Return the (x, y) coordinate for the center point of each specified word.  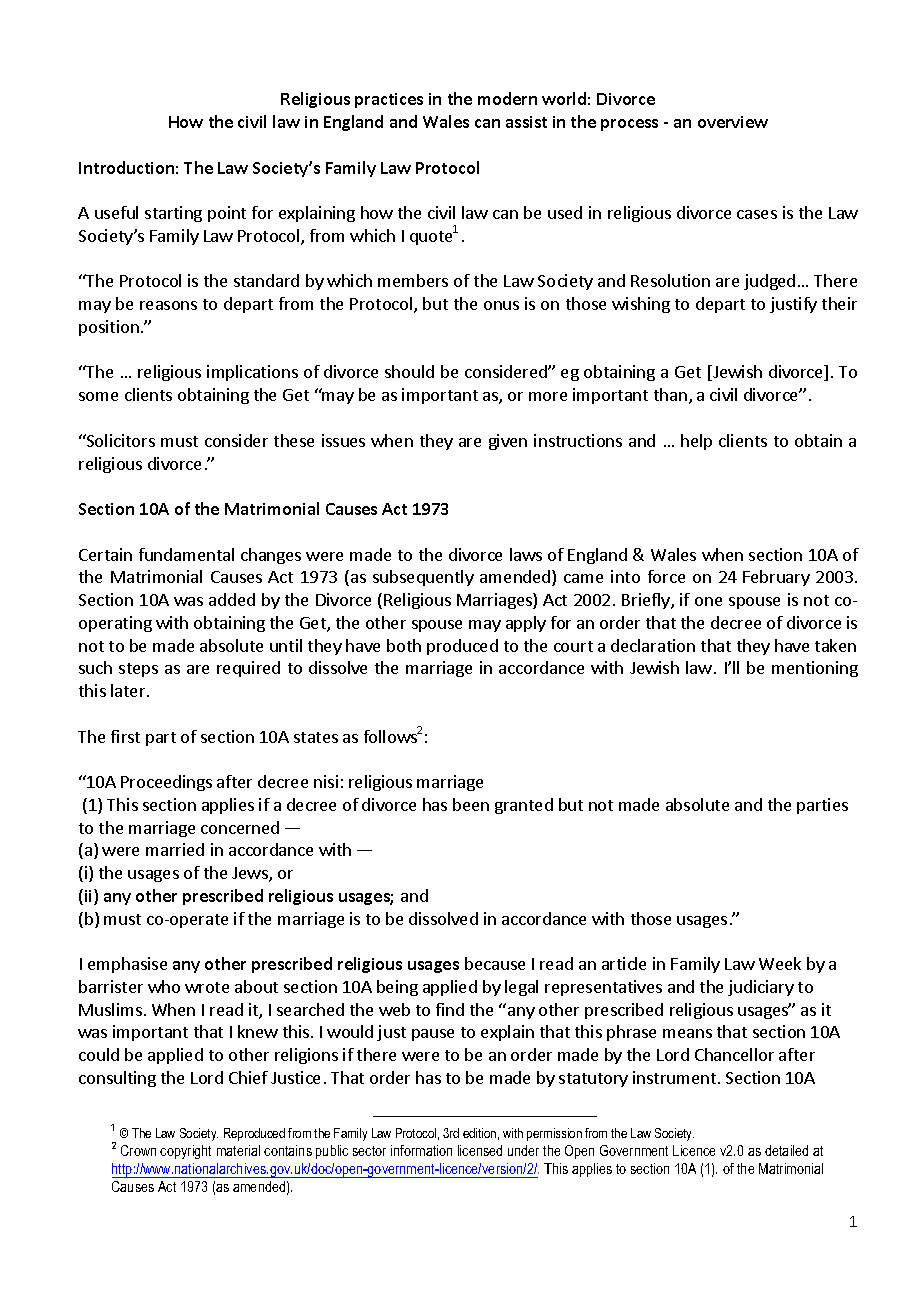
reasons (168, 305)
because (495, 963)
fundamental (186, 554)
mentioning (815, 669)
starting (173, 214)
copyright (185, 1152)
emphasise (127, 965)
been (471, 804)
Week (780, 963)
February (776, 578)
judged (769, 282)
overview (733, 122)
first (125, 736)
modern (507, 98)
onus (501, 305)
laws (526, 554)
